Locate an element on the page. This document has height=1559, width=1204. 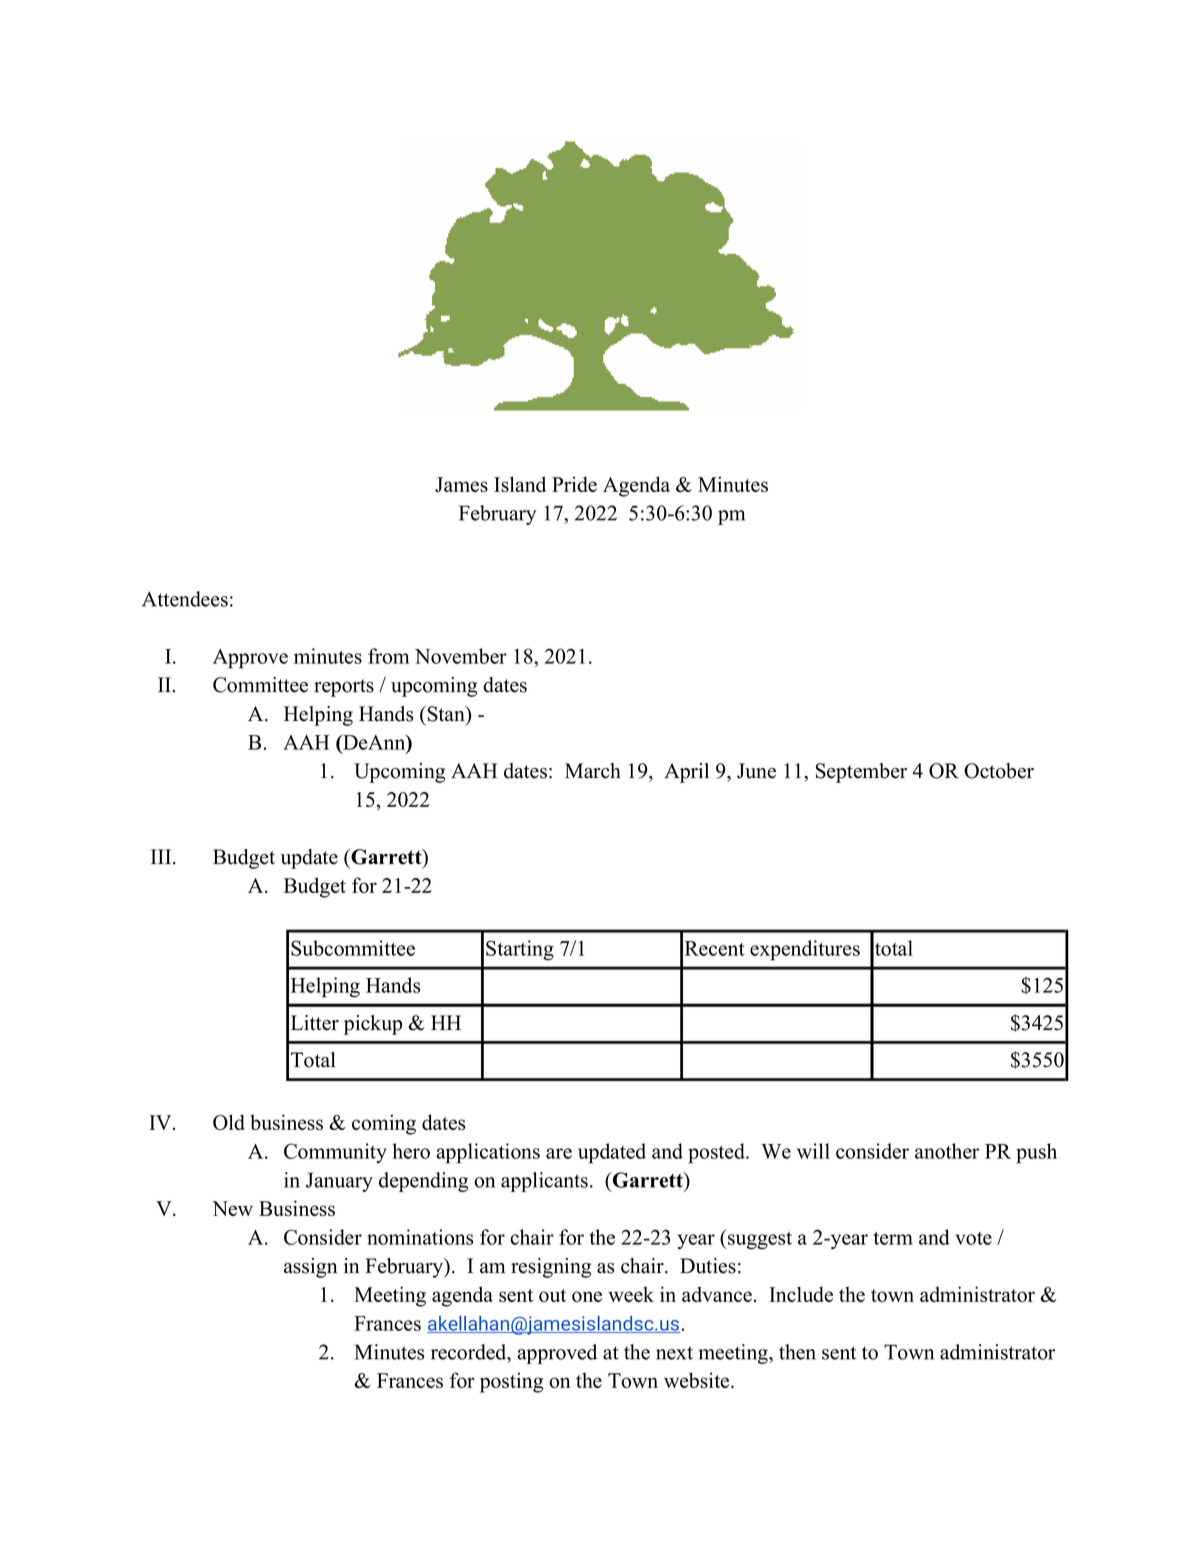
reports is located at coordinates (344, 688).
